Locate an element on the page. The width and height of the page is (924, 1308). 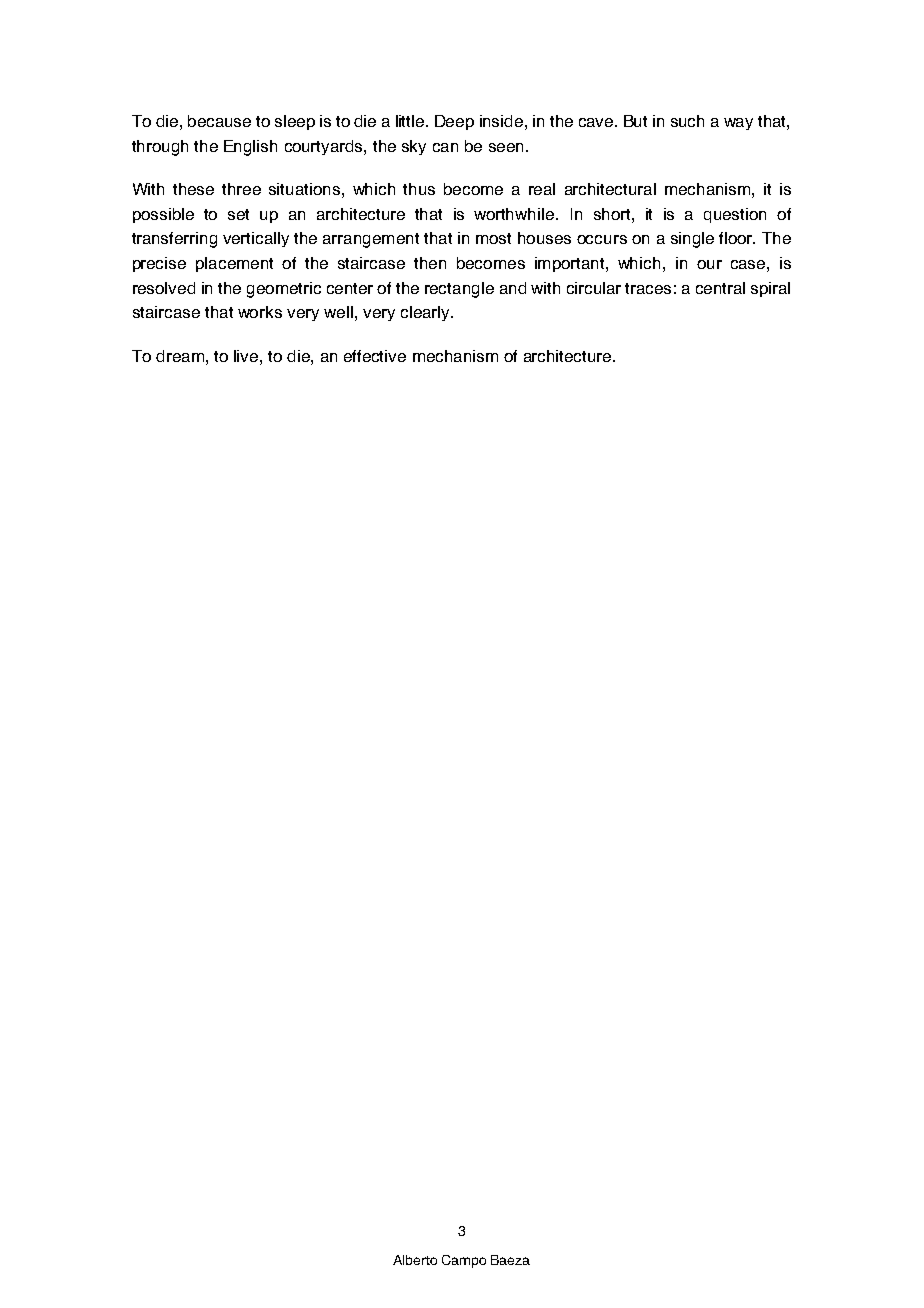
Alberto is located at coordinates (415, 1260).
